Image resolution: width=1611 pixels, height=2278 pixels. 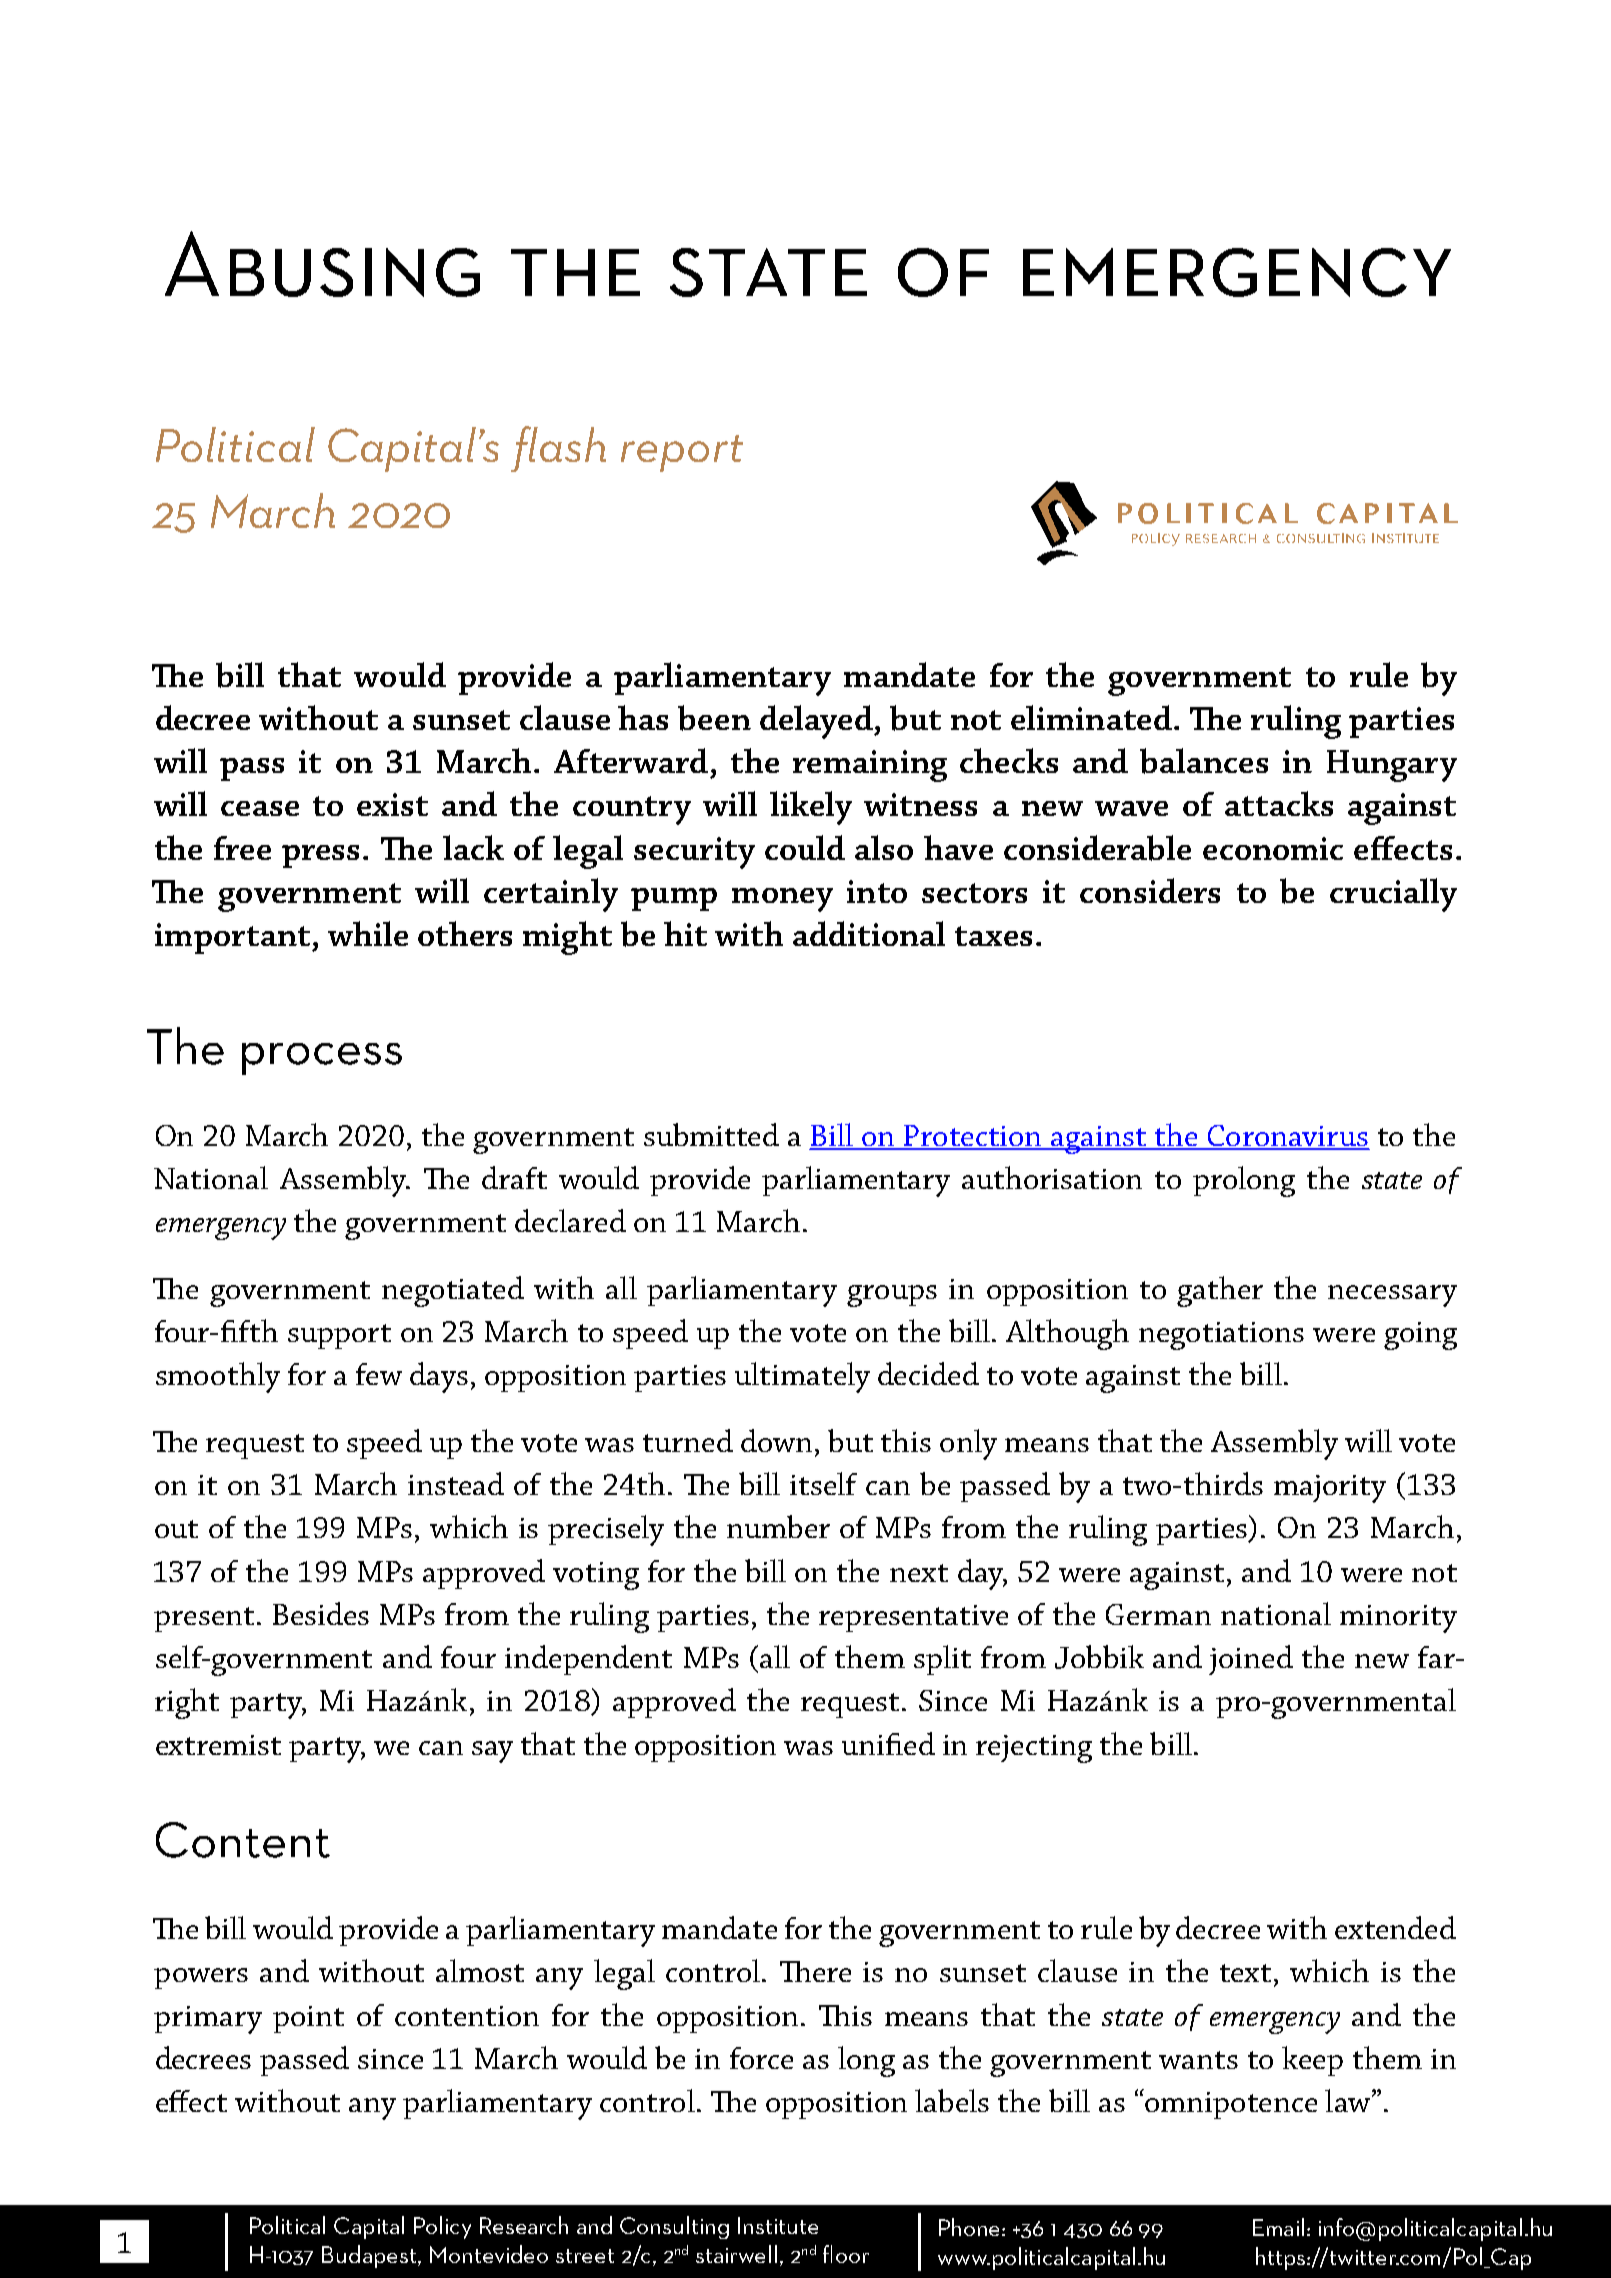 What do you see at coordinates (682, 453) in the page?
I see `report` at bounding box center [682, 453].
